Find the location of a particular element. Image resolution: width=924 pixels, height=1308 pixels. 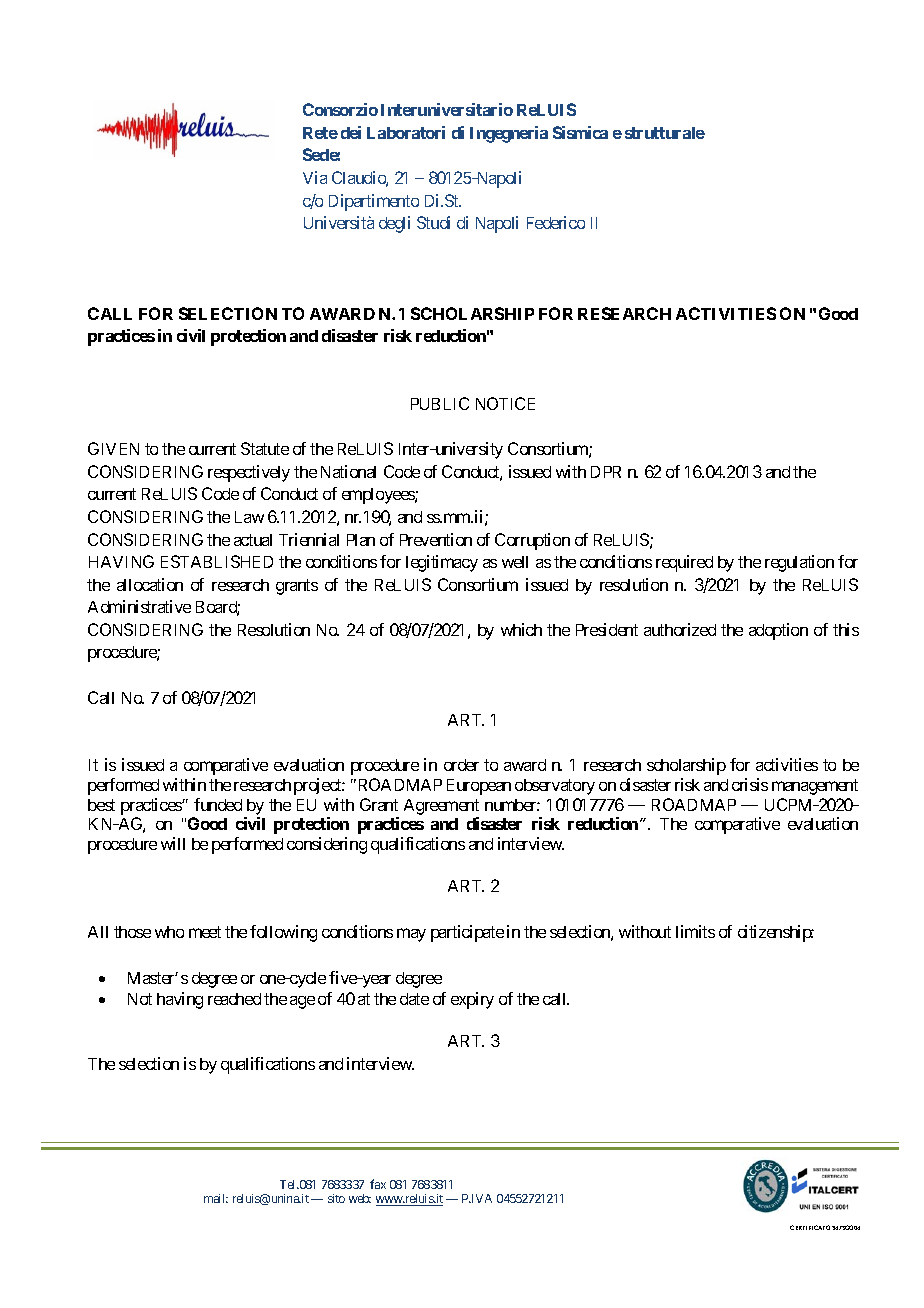

which is located at coordinates (521, 629).
